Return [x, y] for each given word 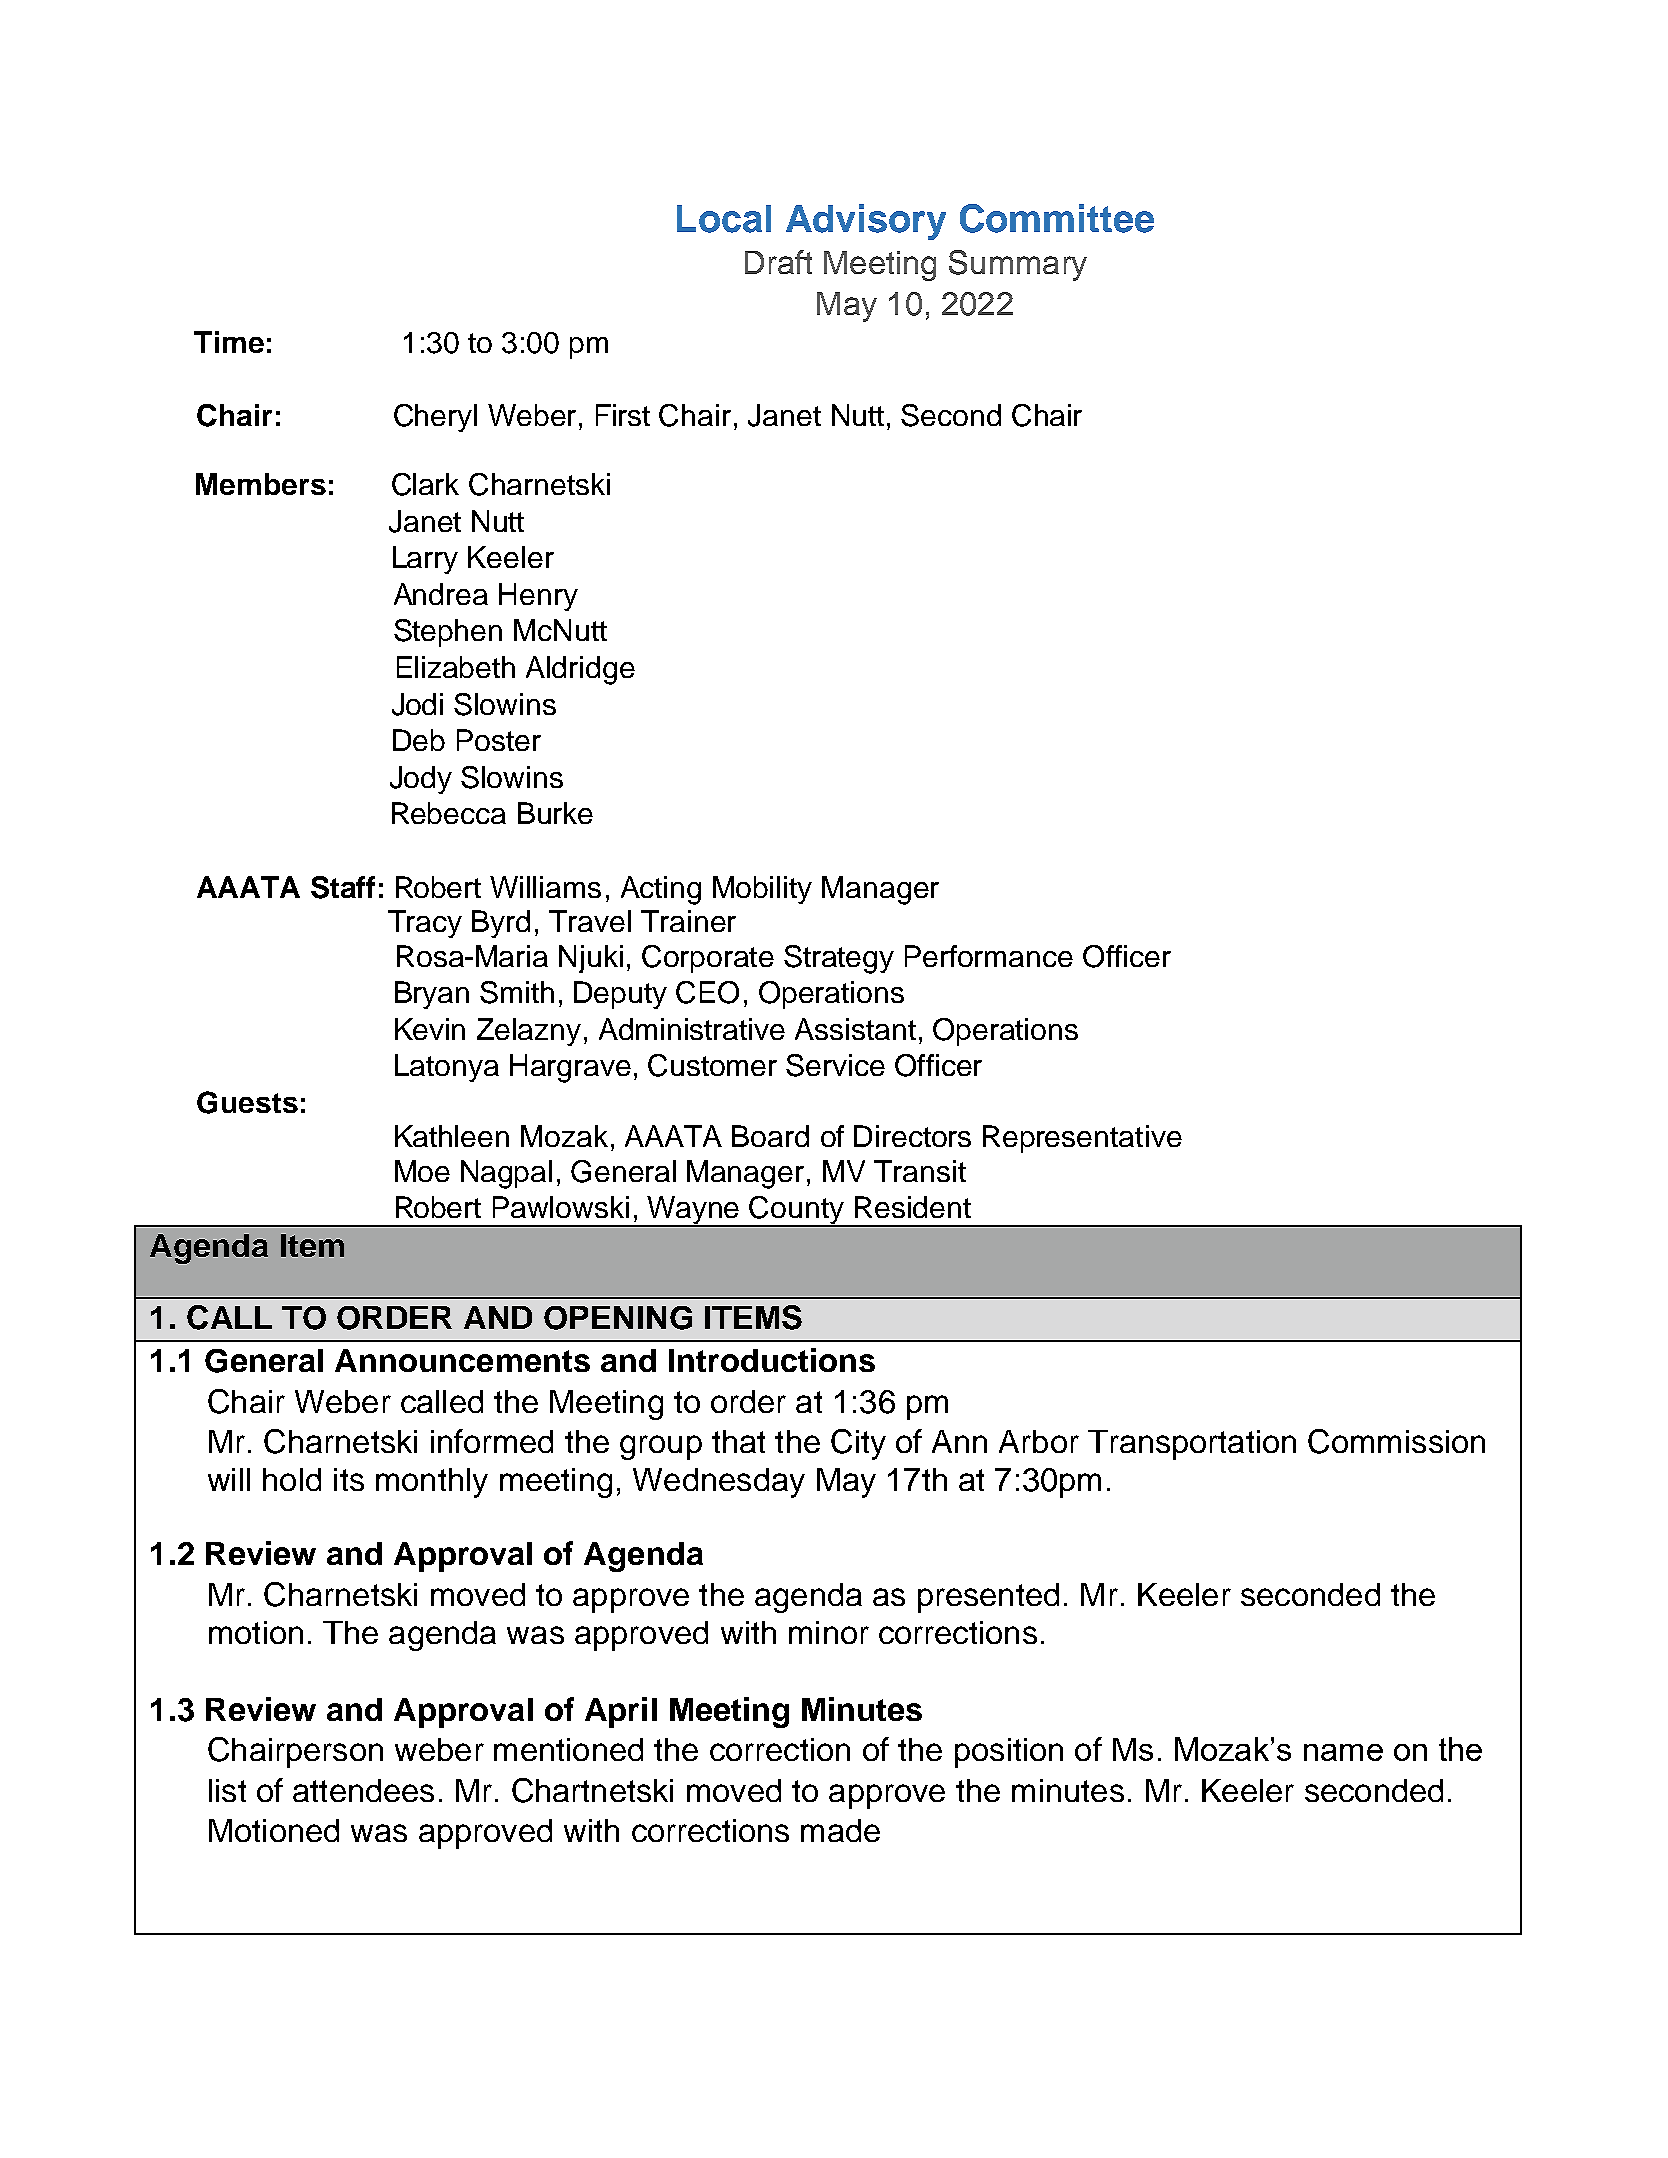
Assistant [855, 1029]
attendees [363, 1790]
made [840, 1830]
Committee [1057, 218]
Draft [778, 262]
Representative [1082, 1139]
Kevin [430, 1029]
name [1343, 1752]
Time [229, 342]
